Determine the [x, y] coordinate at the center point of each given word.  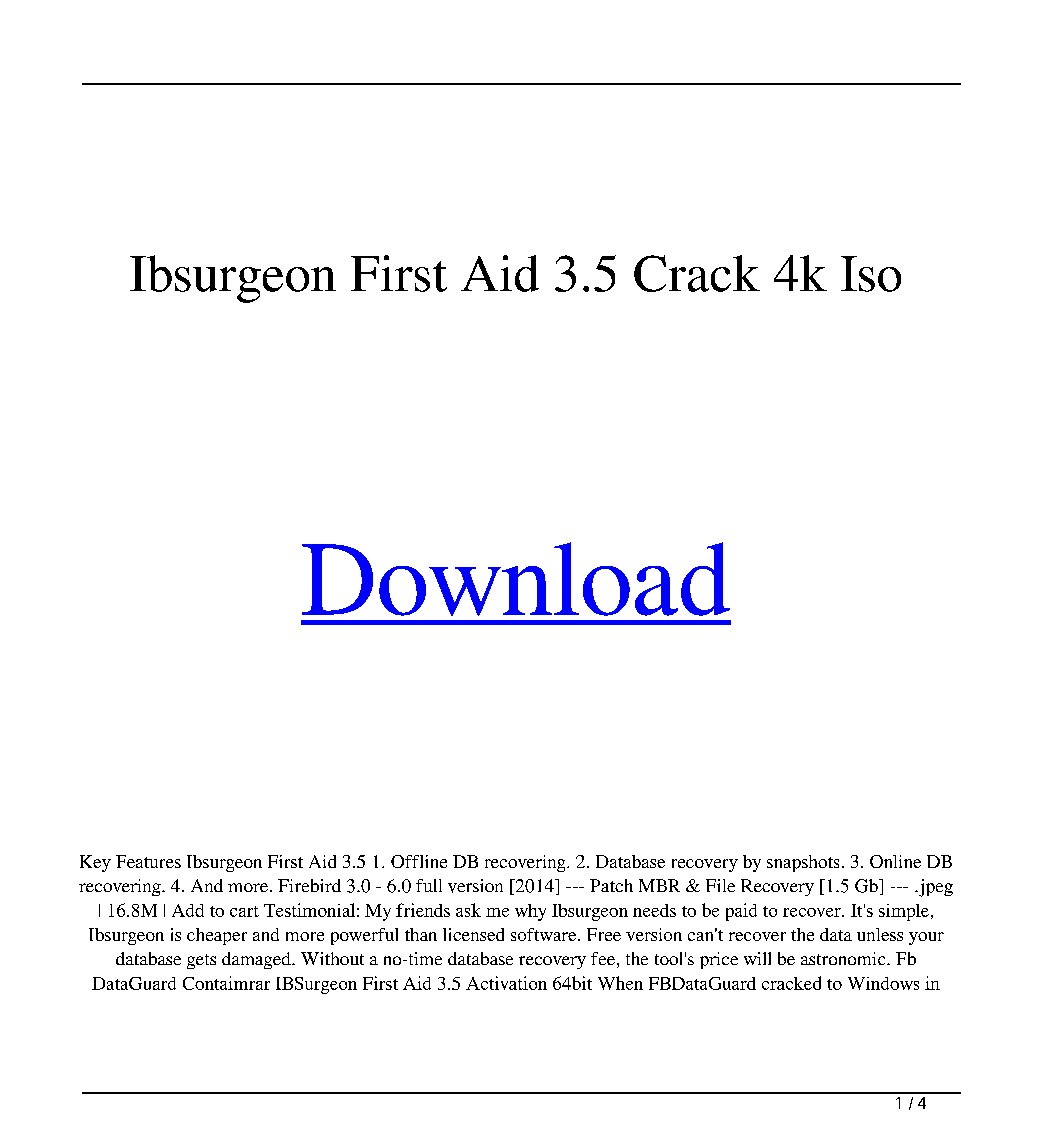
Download [516, 579]
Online [895, 861]
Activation [506, 983]
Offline [419, 861]
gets [201, 961]
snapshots [803, 863]
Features [148, 861]
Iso [871, 274]
